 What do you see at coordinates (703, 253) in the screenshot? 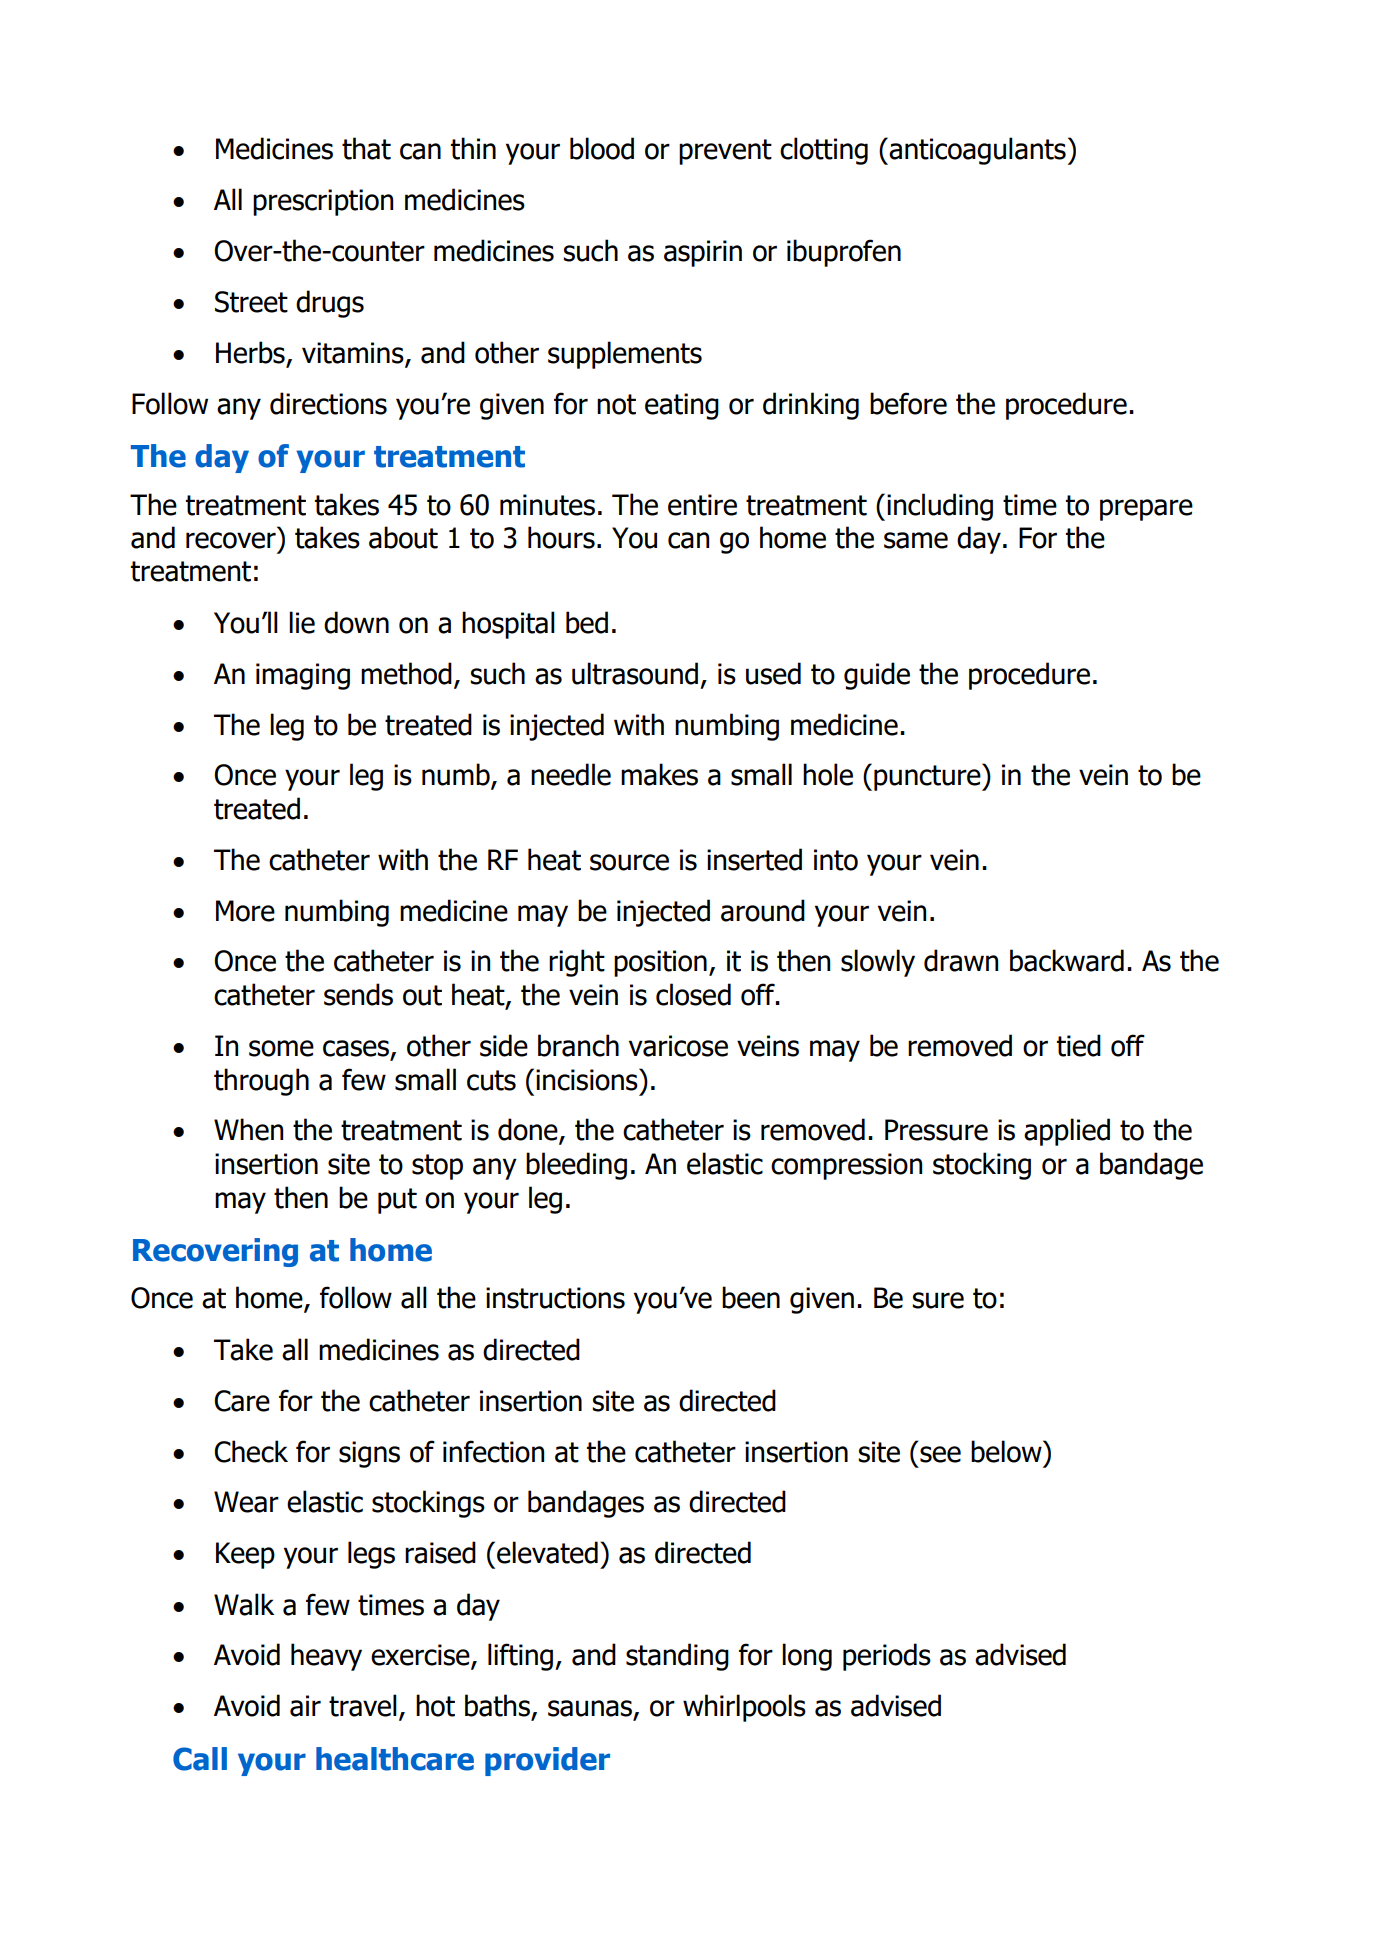
I see `aspirin` at bounding box center [703, 253].
